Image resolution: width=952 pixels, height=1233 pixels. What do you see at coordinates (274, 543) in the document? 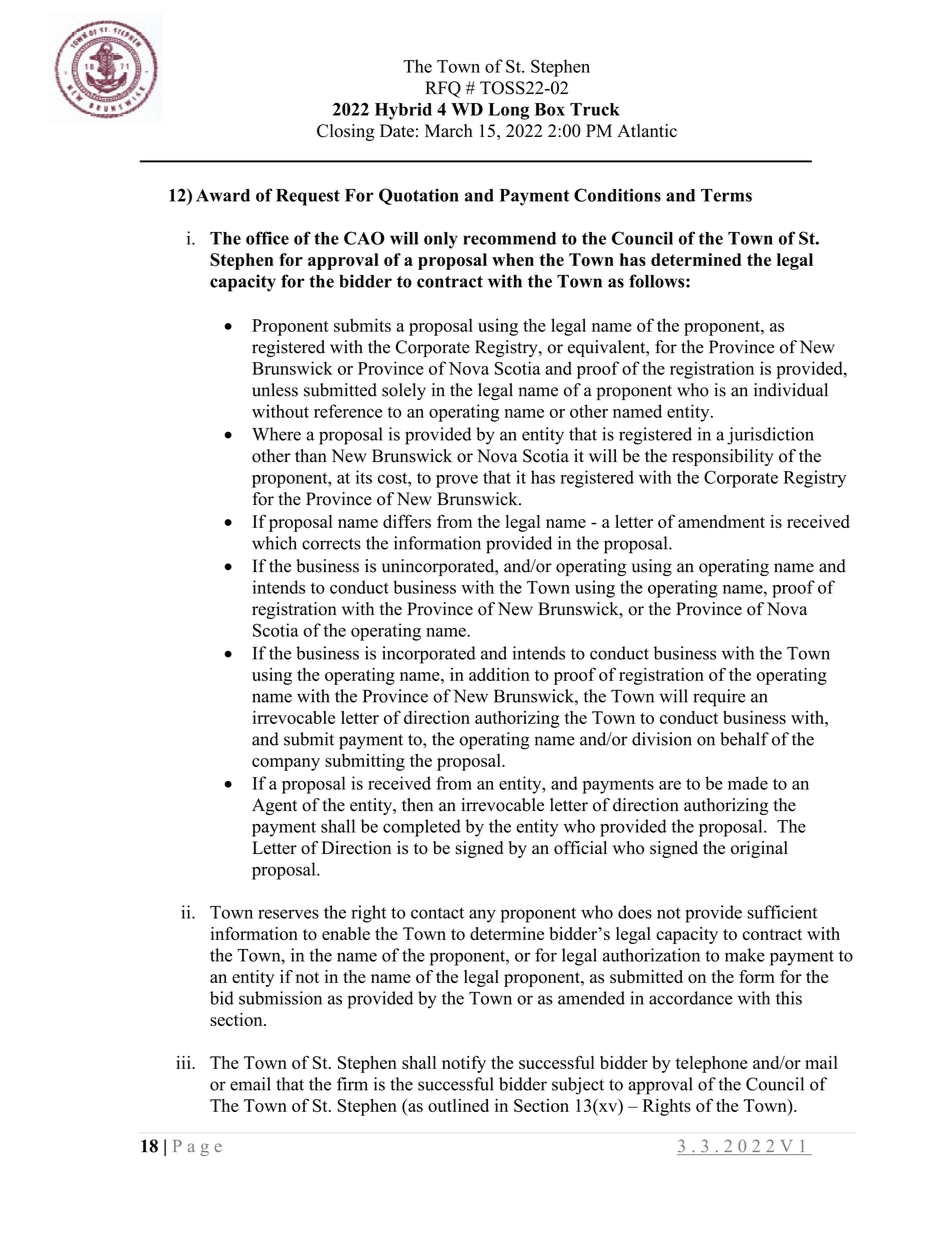
I see `which` at bounding box center [274, 543].
